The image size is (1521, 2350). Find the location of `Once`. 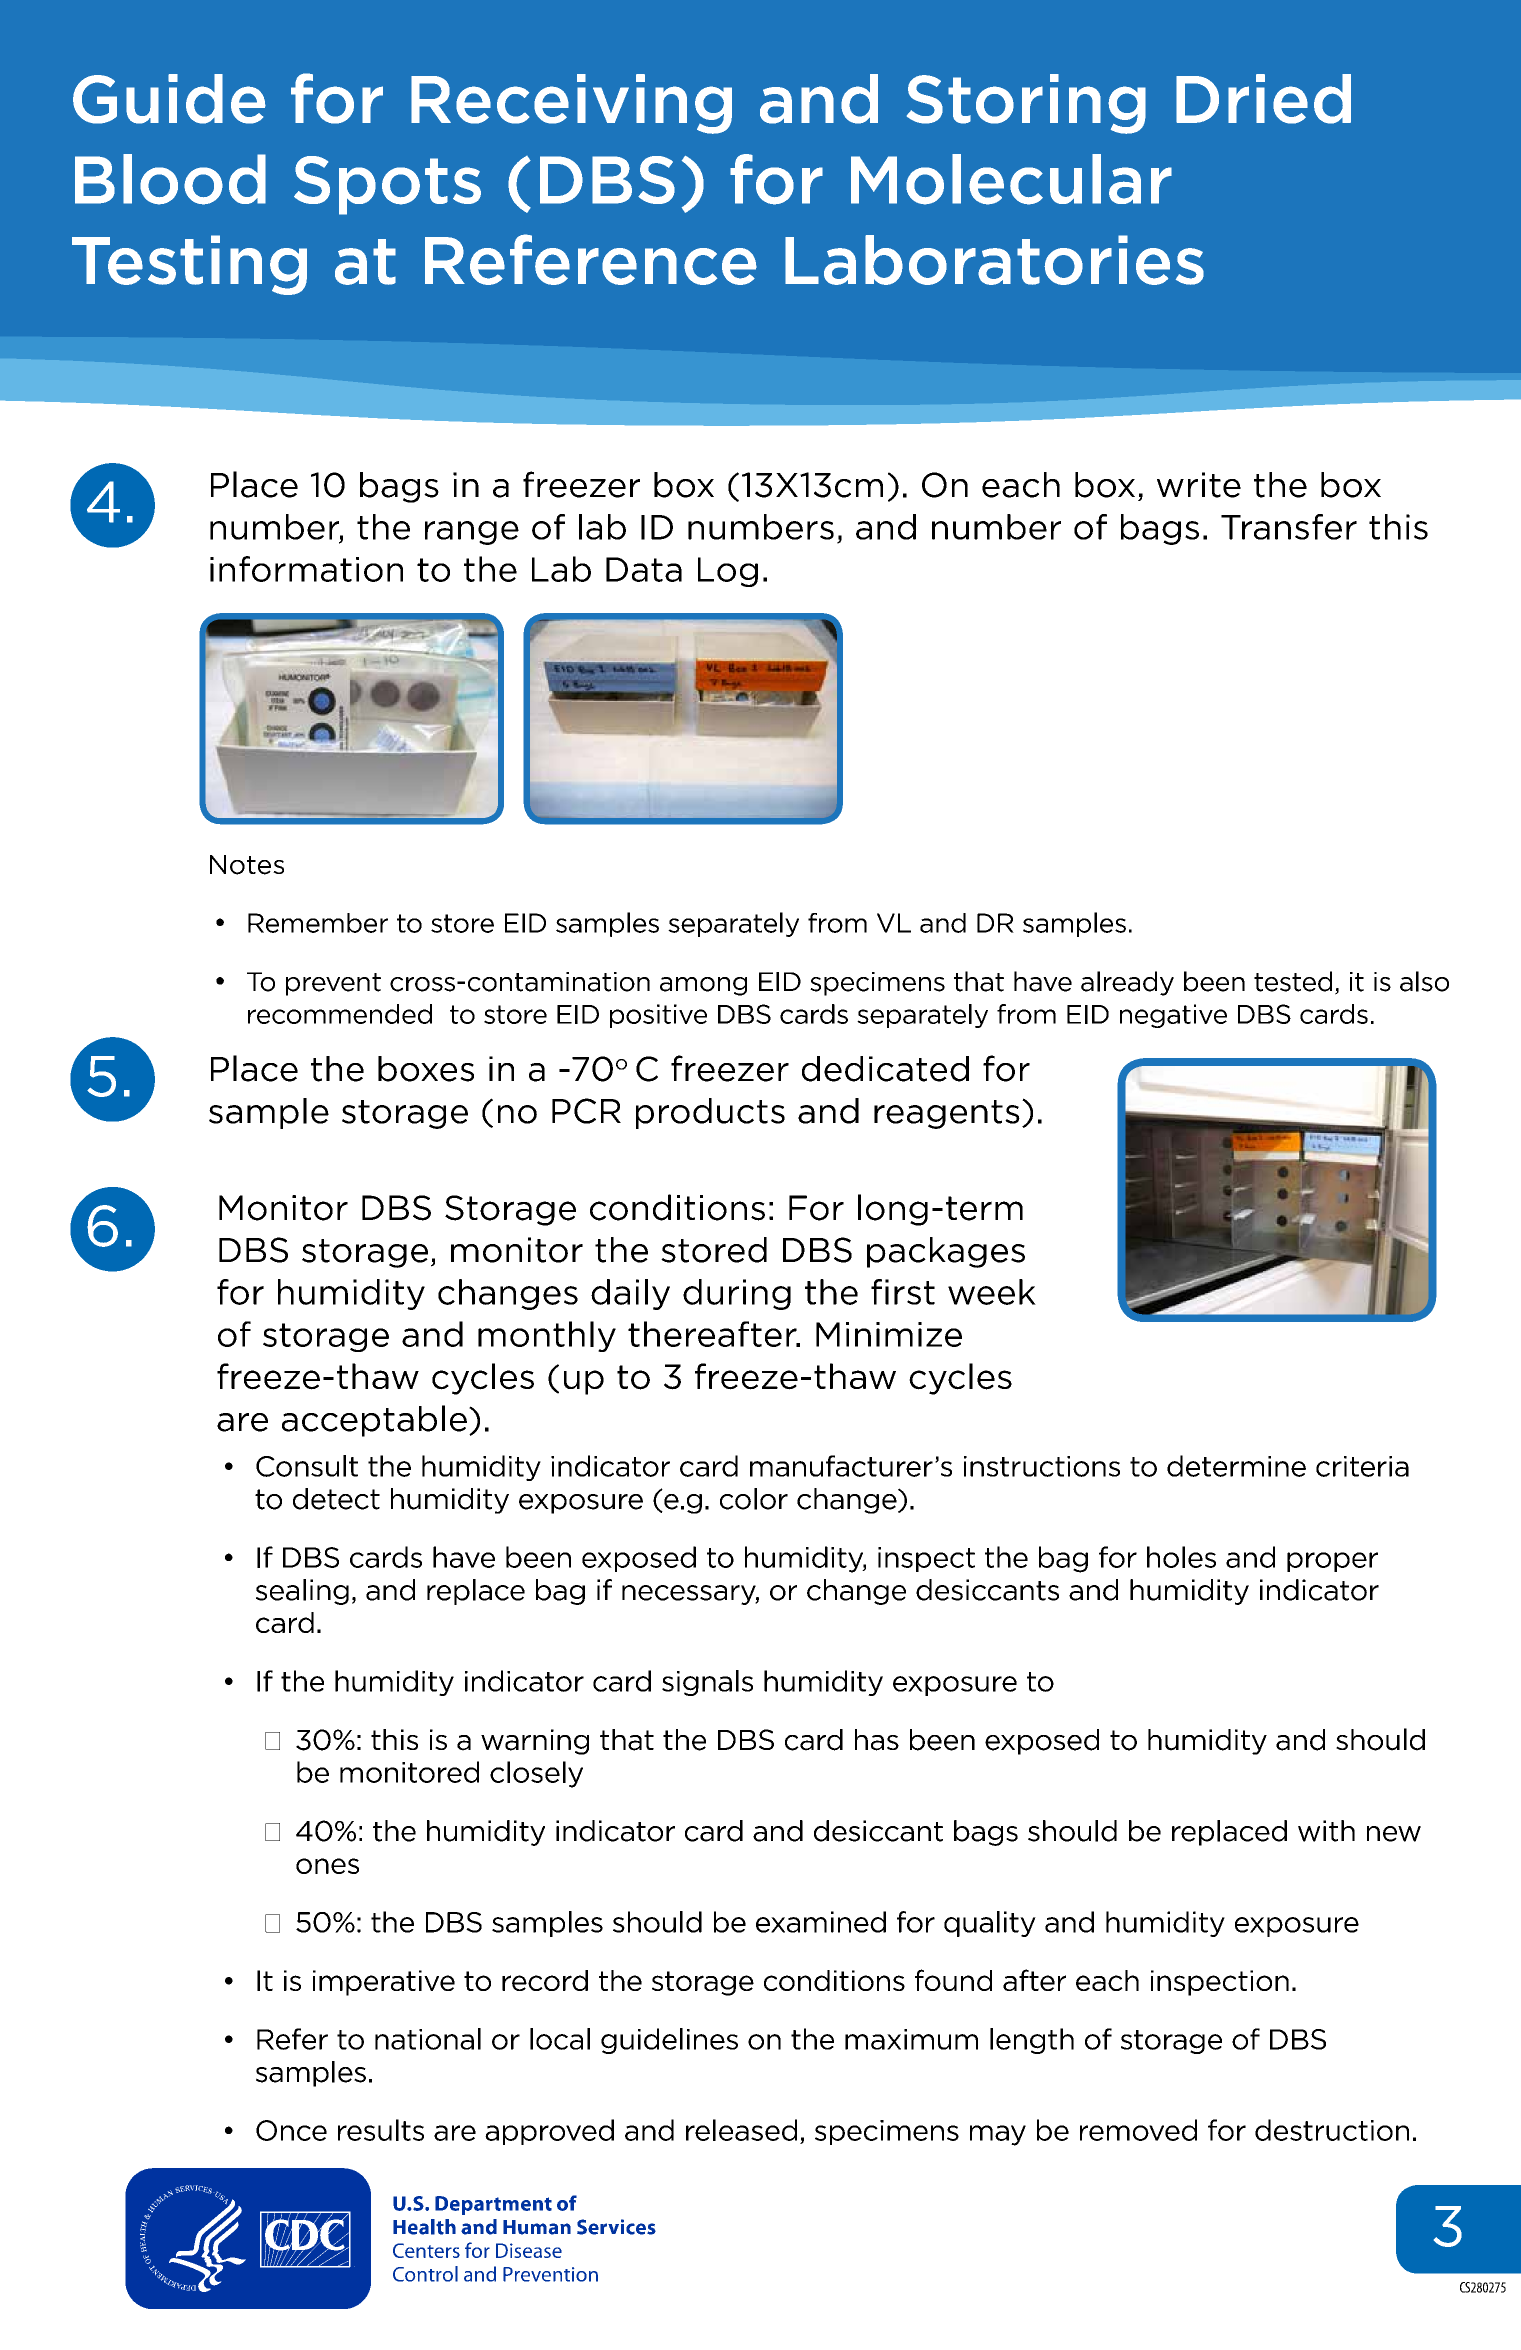

Once is located at coordinates (291, 2130).
